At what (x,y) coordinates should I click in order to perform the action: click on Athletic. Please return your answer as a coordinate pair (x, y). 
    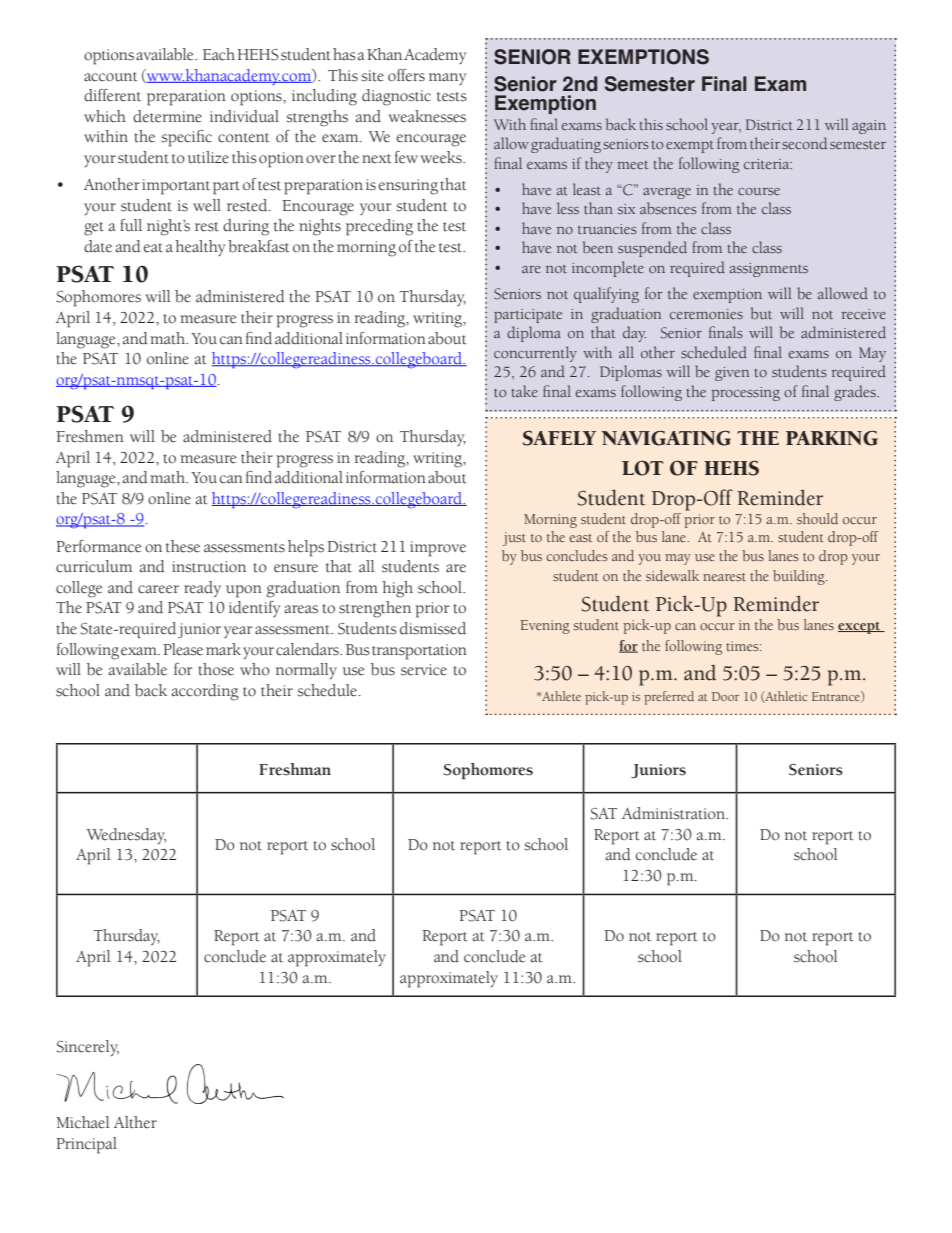
    Looking at the image, I should click on (785, 697).
